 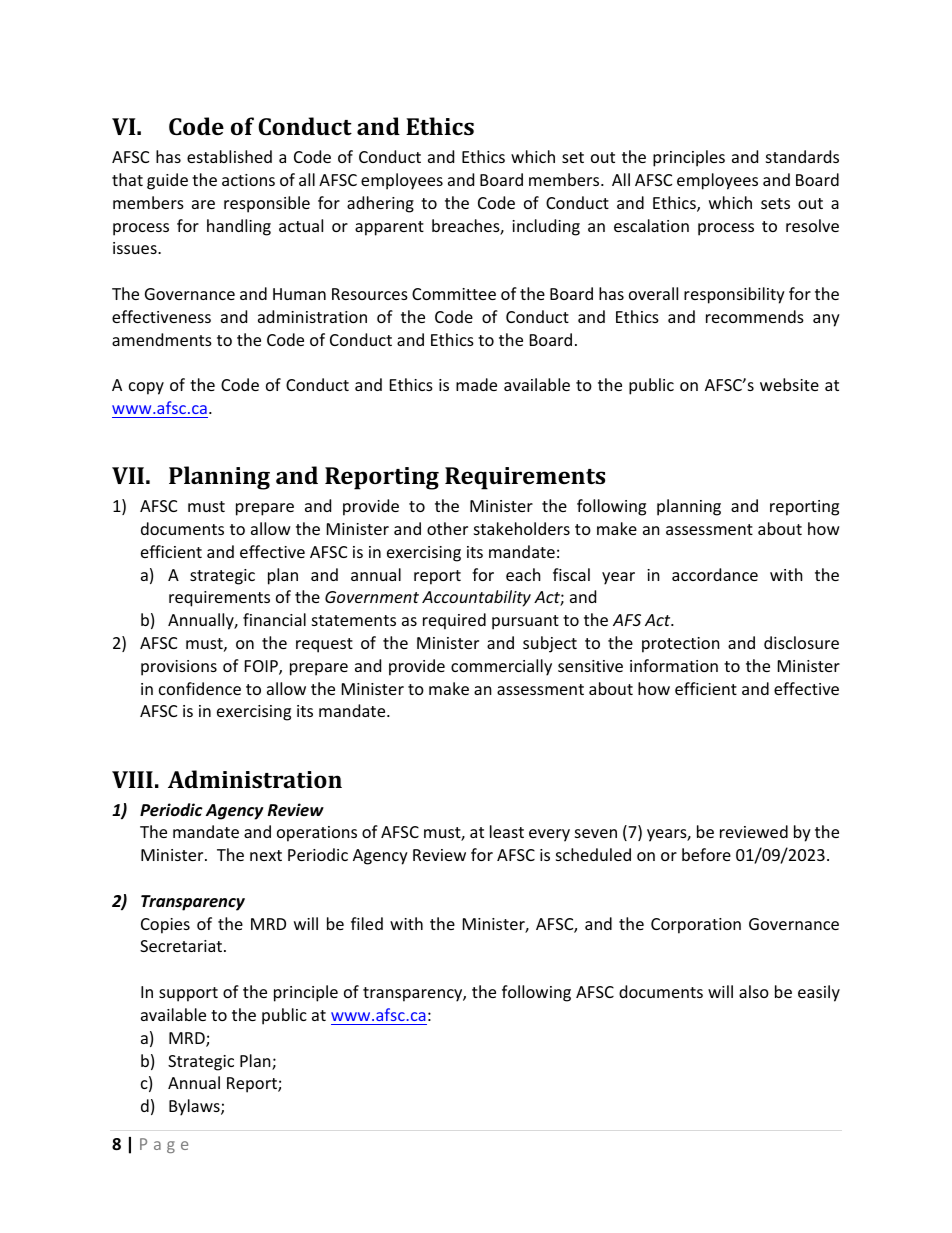 I want to click on least, so click(x=507, y=831).
